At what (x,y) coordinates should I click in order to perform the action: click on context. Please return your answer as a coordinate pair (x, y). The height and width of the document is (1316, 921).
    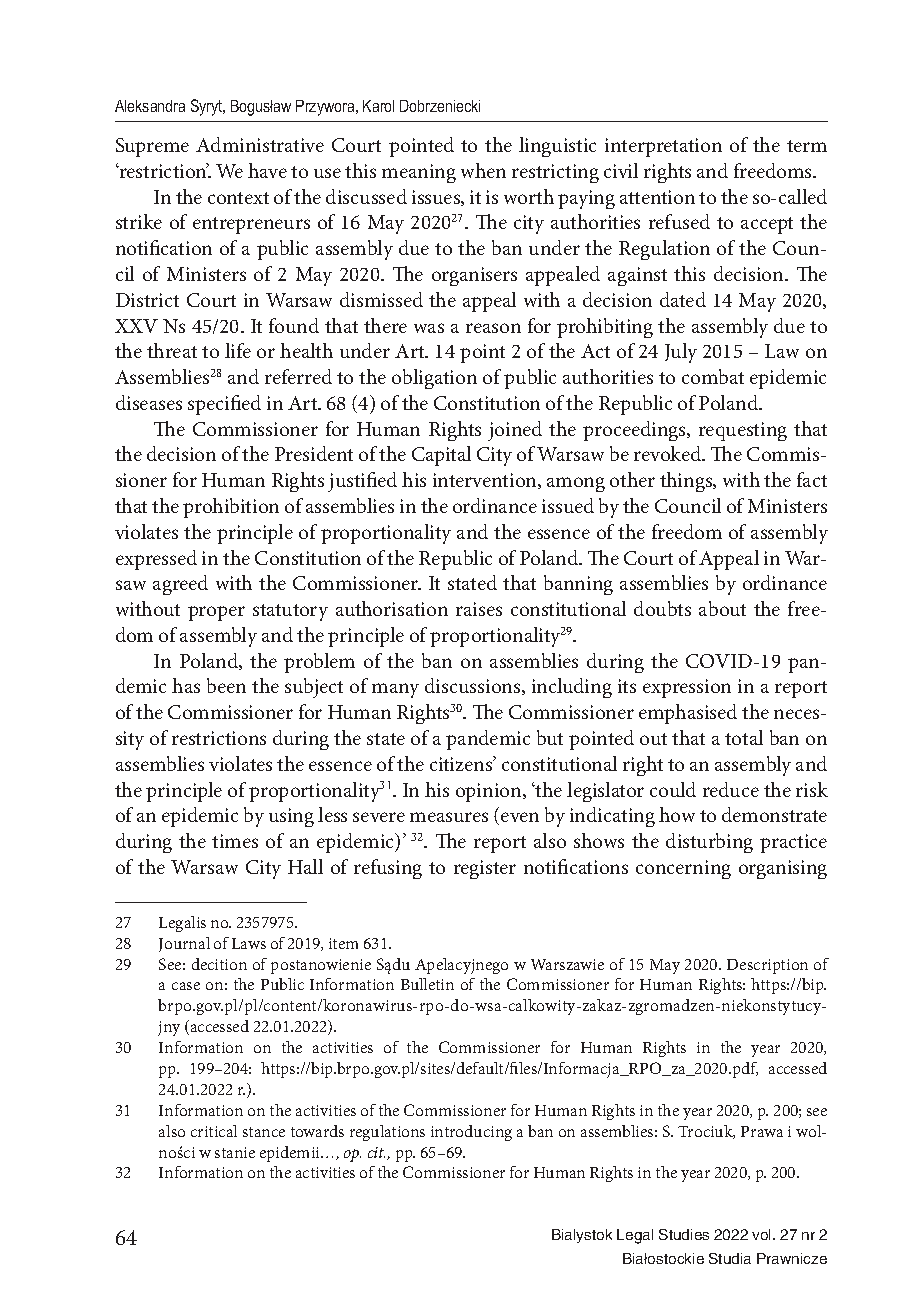
    Looking at the image, I should click on (238, 198).
